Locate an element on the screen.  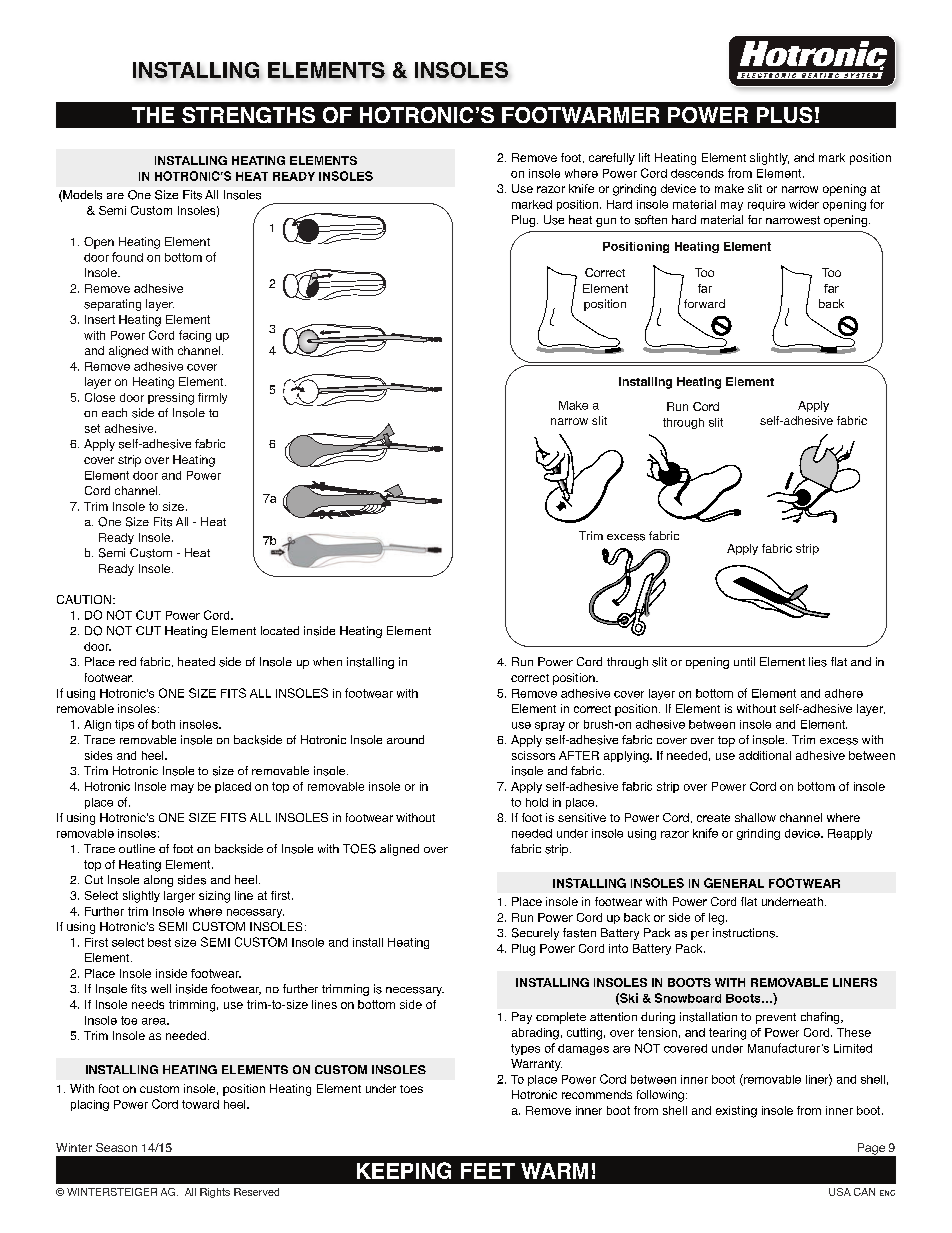
along is located at coordinates (158, 881).
